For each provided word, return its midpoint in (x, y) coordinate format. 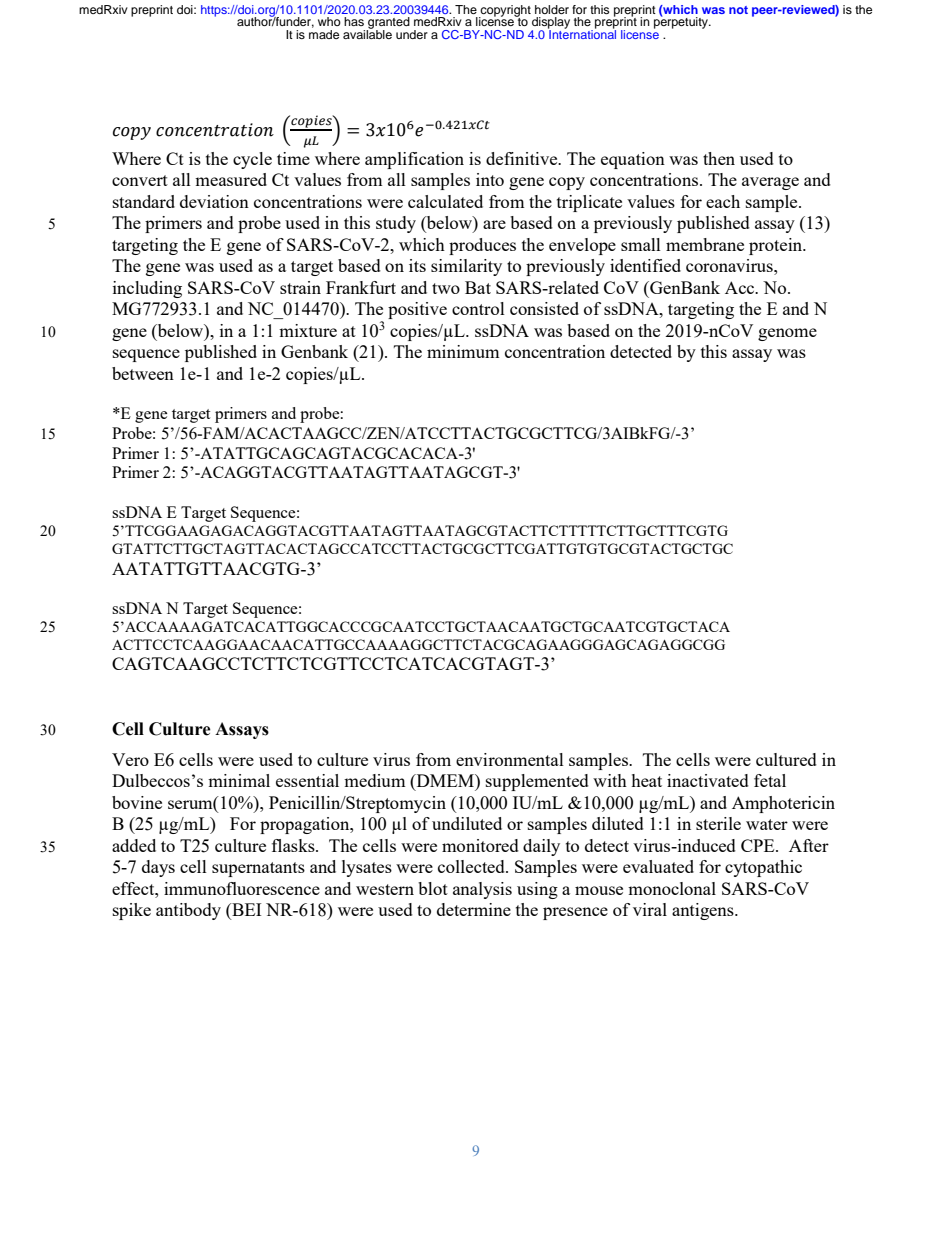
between (143, 373)
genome (787, 334)
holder (552, 9)
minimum (463, 351)
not (738, 10)
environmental (510, 759)
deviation (214, 201)
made (324, 34)
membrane (705, 244)
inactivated (708, 780)
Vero (130, 759)
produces (482, 246)
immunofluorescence (242, 888)
